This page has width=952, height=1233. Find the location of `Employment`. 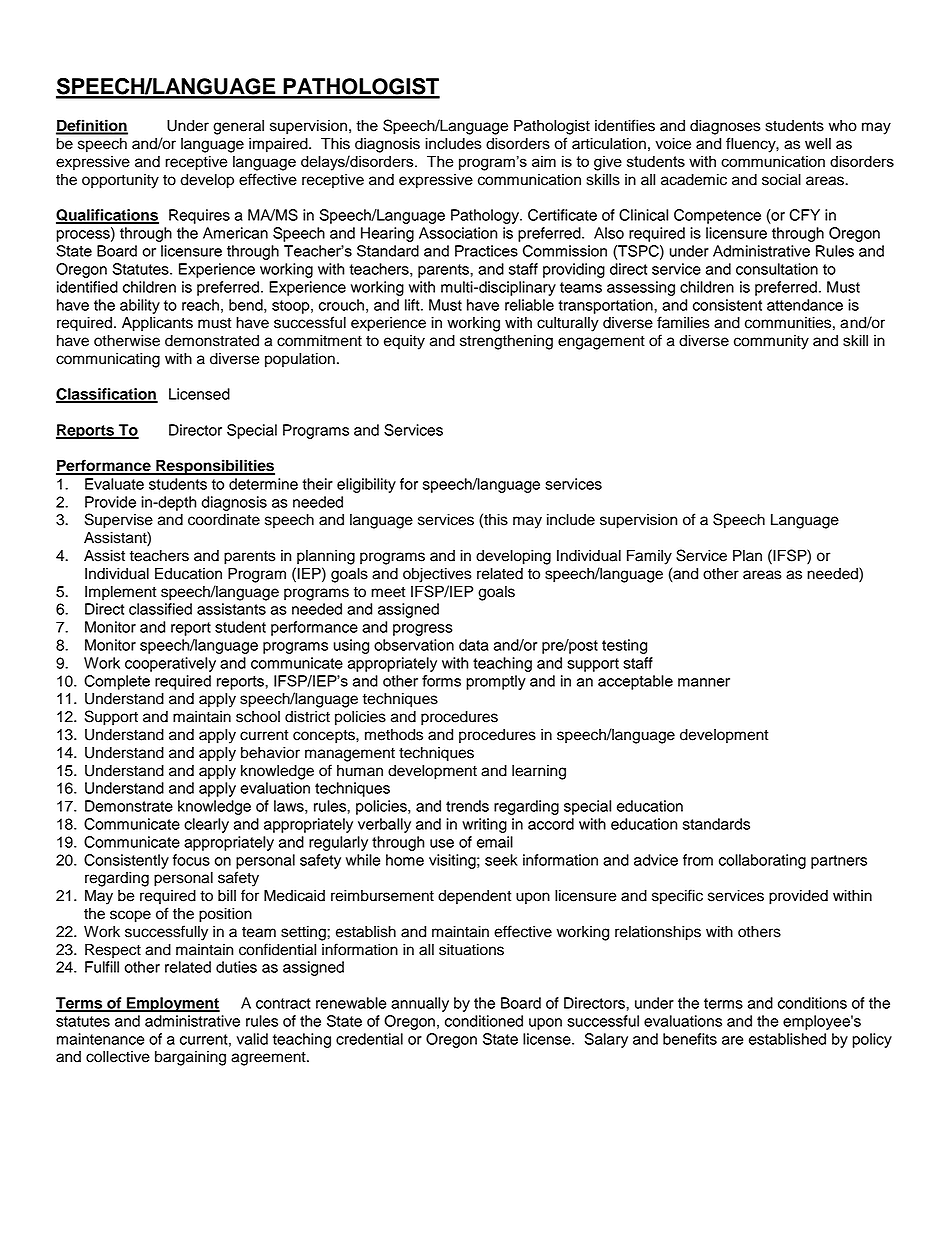

Employment is located at coordinates (172, 1004).
